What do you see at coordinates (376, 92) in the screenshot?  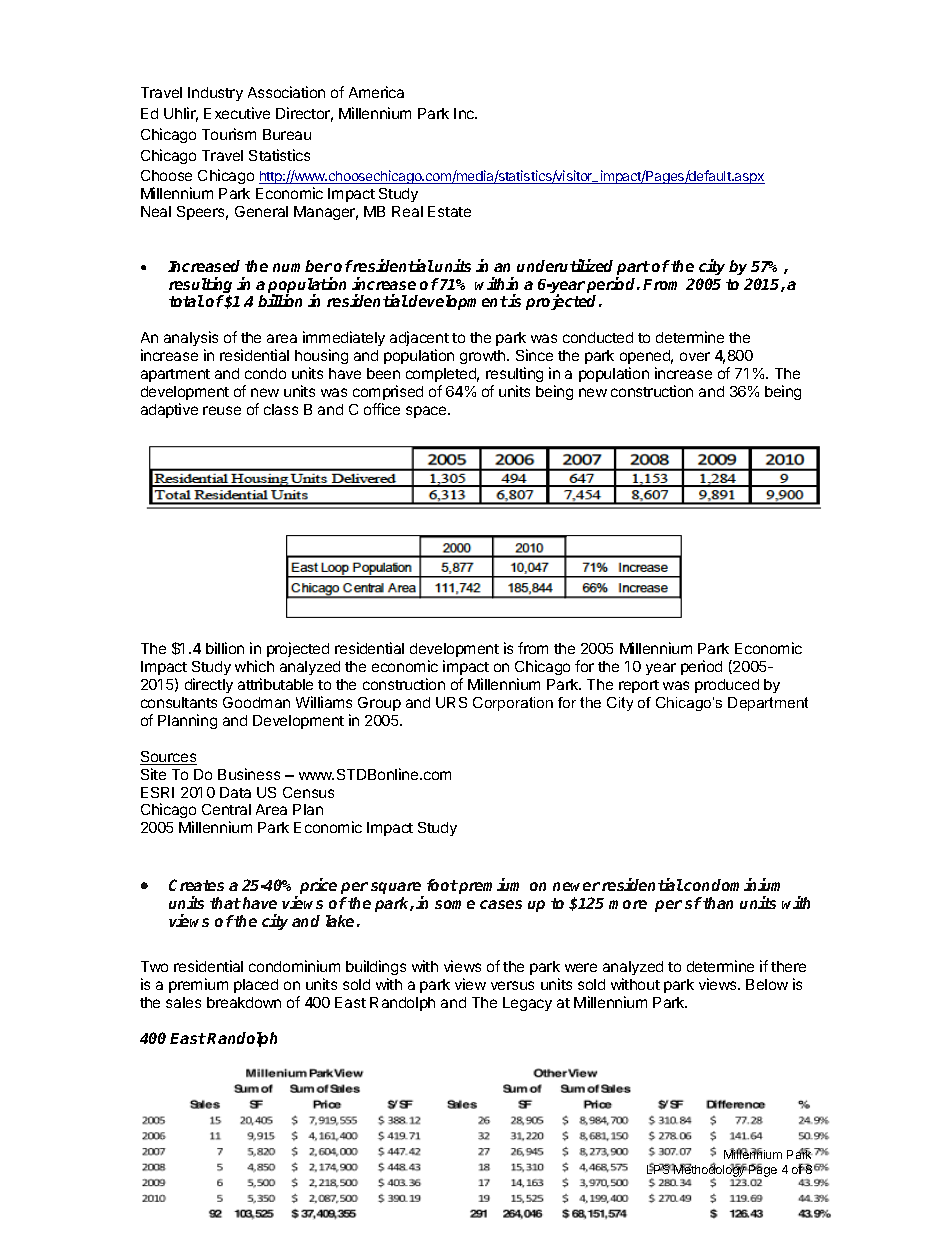 I see `America` at bounding box center [376, 92].
